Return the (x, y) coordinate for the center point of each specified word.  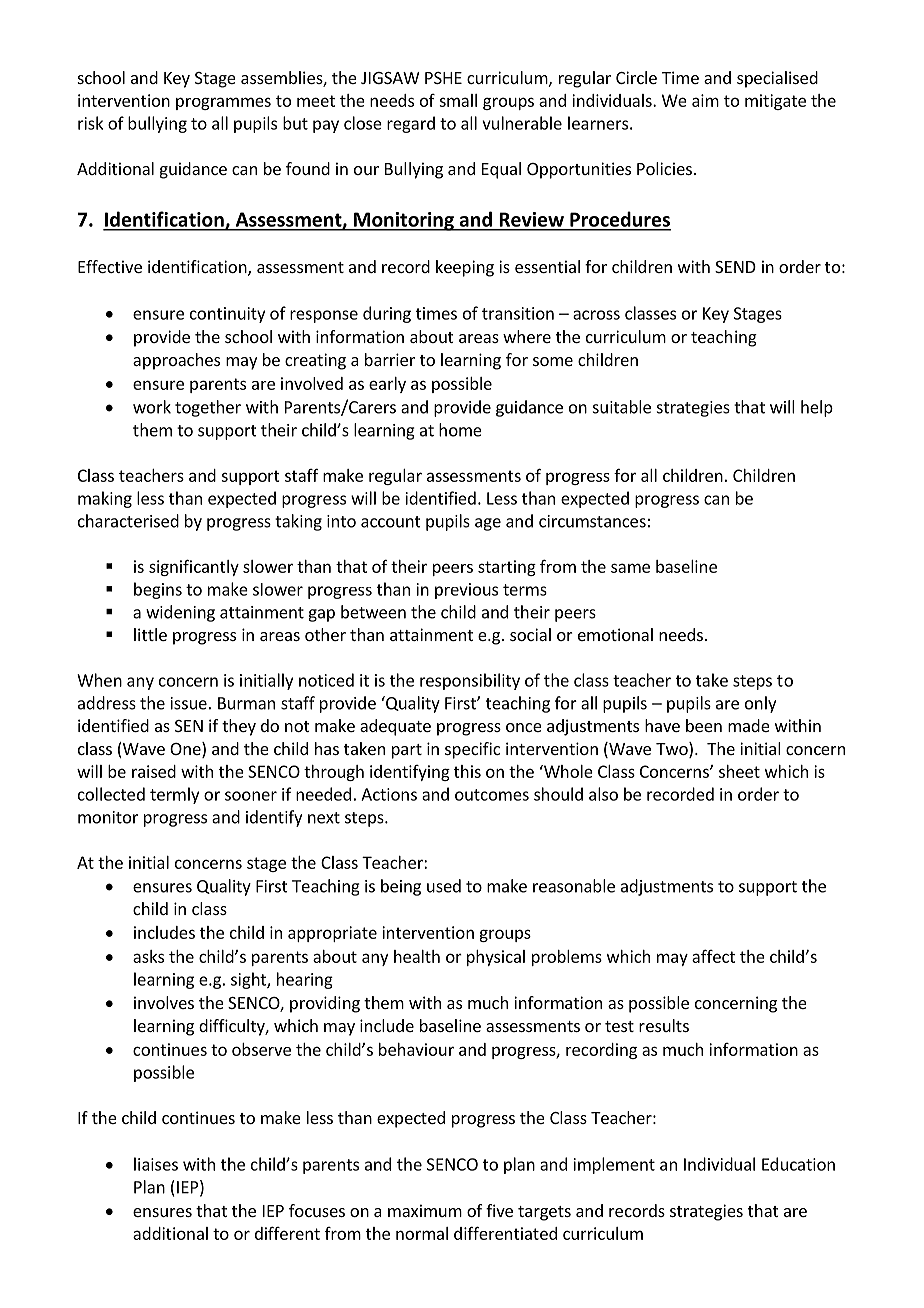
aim (705, 100)
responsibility (470, 681)
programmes (223, 103)
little (150, 634)
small (458, 100)
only (760, 704)
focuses (317, 1210)
